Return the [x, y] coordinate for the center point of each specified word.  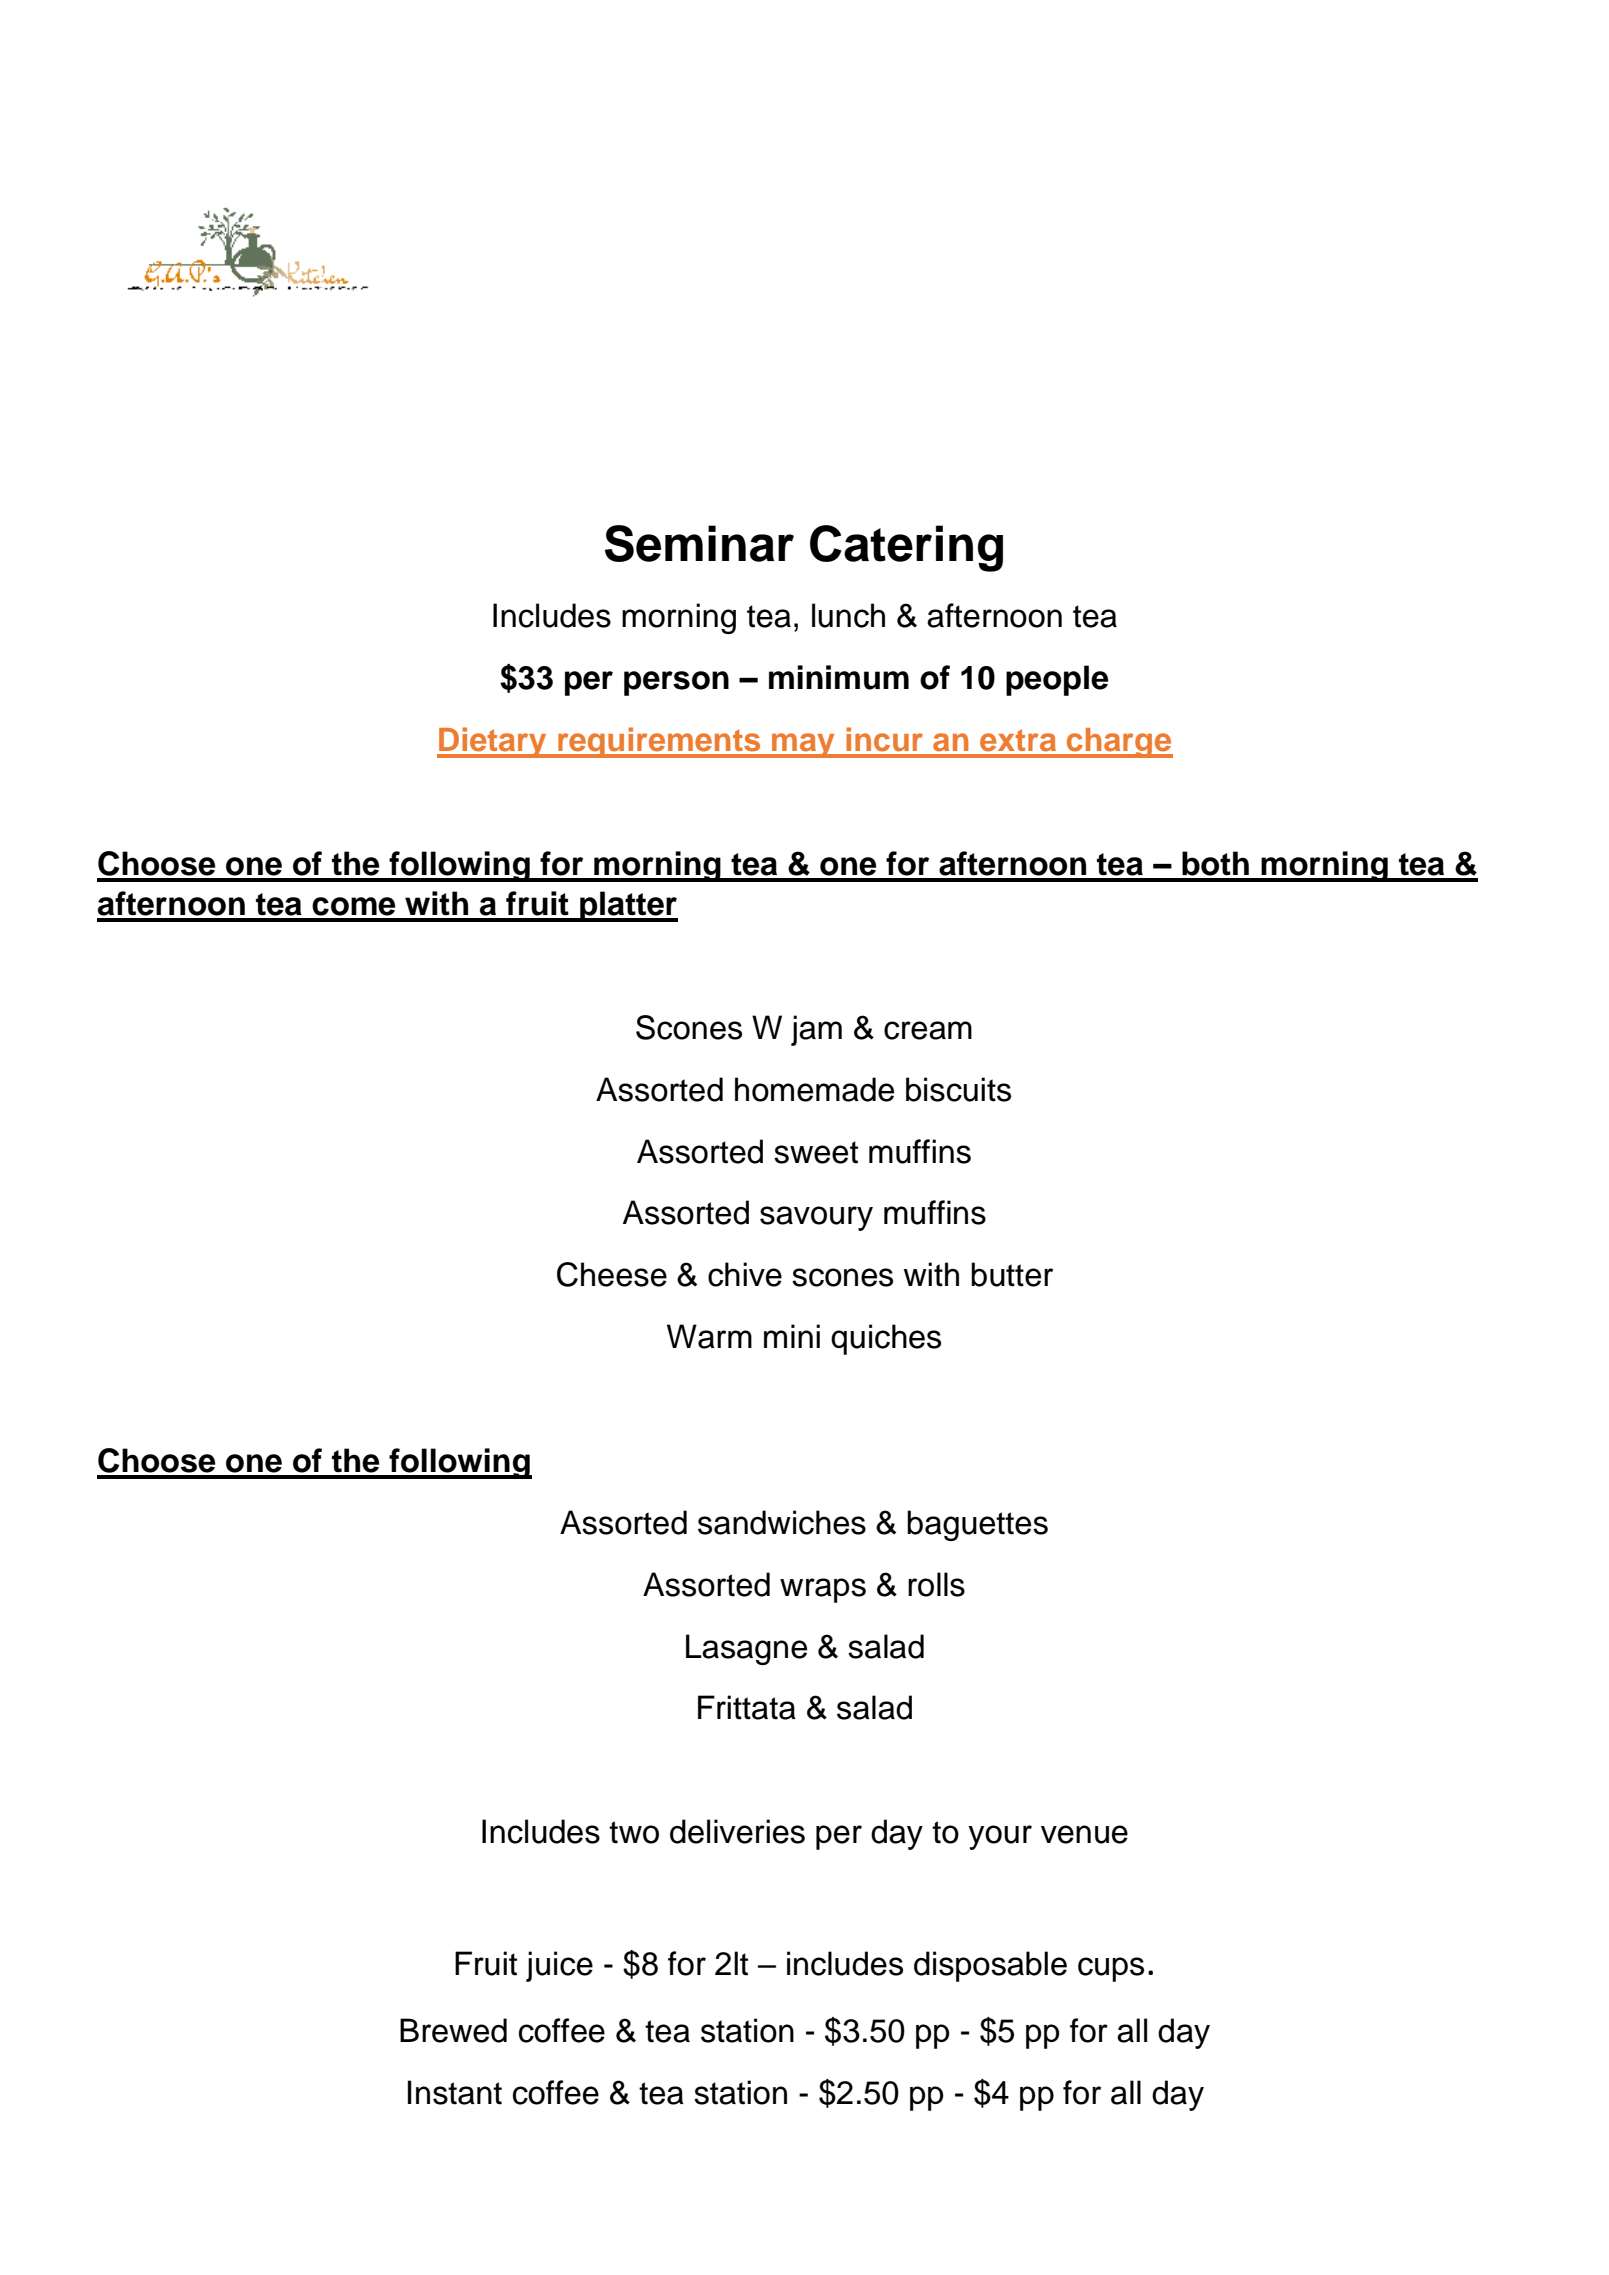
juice [559, 1966]
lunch [848, 615]
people [1057, 680]
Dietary [493, 742]
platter [628, 906]
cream [928, 1030]
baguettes [977, 1525]
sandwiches [782, 1522]
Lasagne [746, 1649]
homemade [814, 1089]
